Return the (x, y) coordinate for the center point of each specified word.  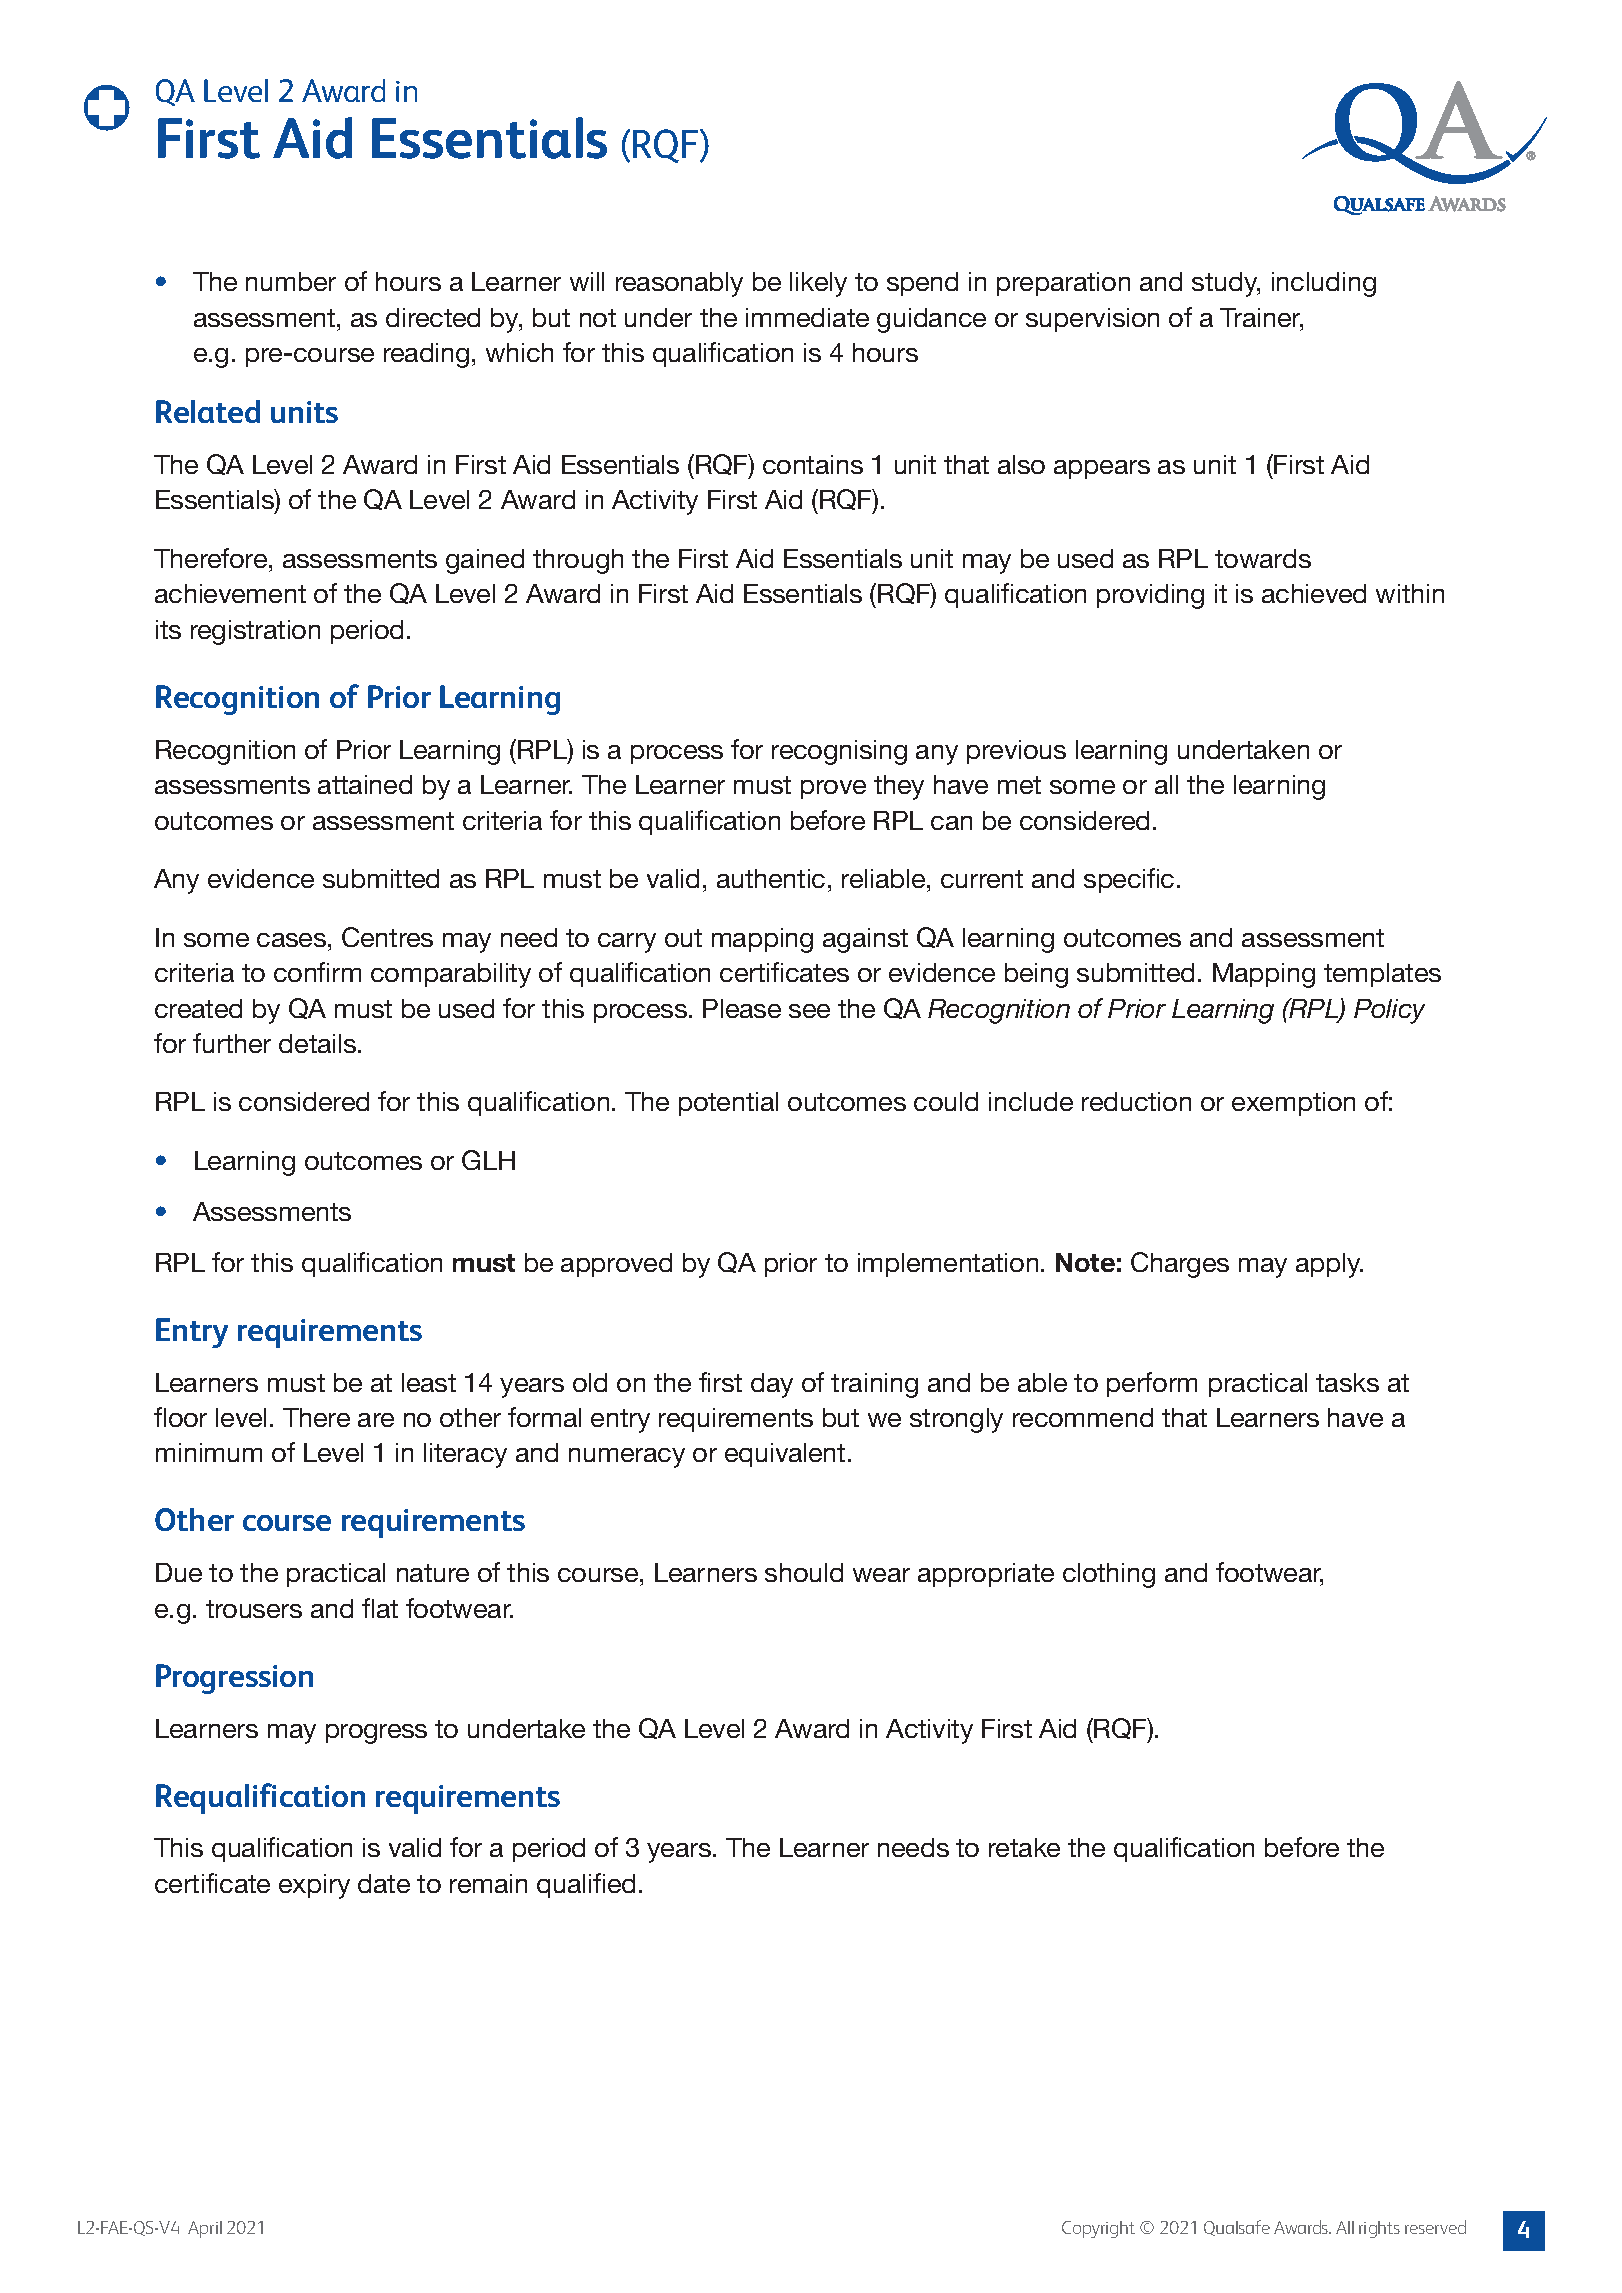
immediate (807, 317)
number (291, 281)
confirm (317, 972)
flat (380, 1608)
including (1324, 284)
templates (1382, 975)
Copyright (1098, 2229)
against (865, 940)
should (804, 1572)
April (205, 2229)
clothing (1109, 1575)
